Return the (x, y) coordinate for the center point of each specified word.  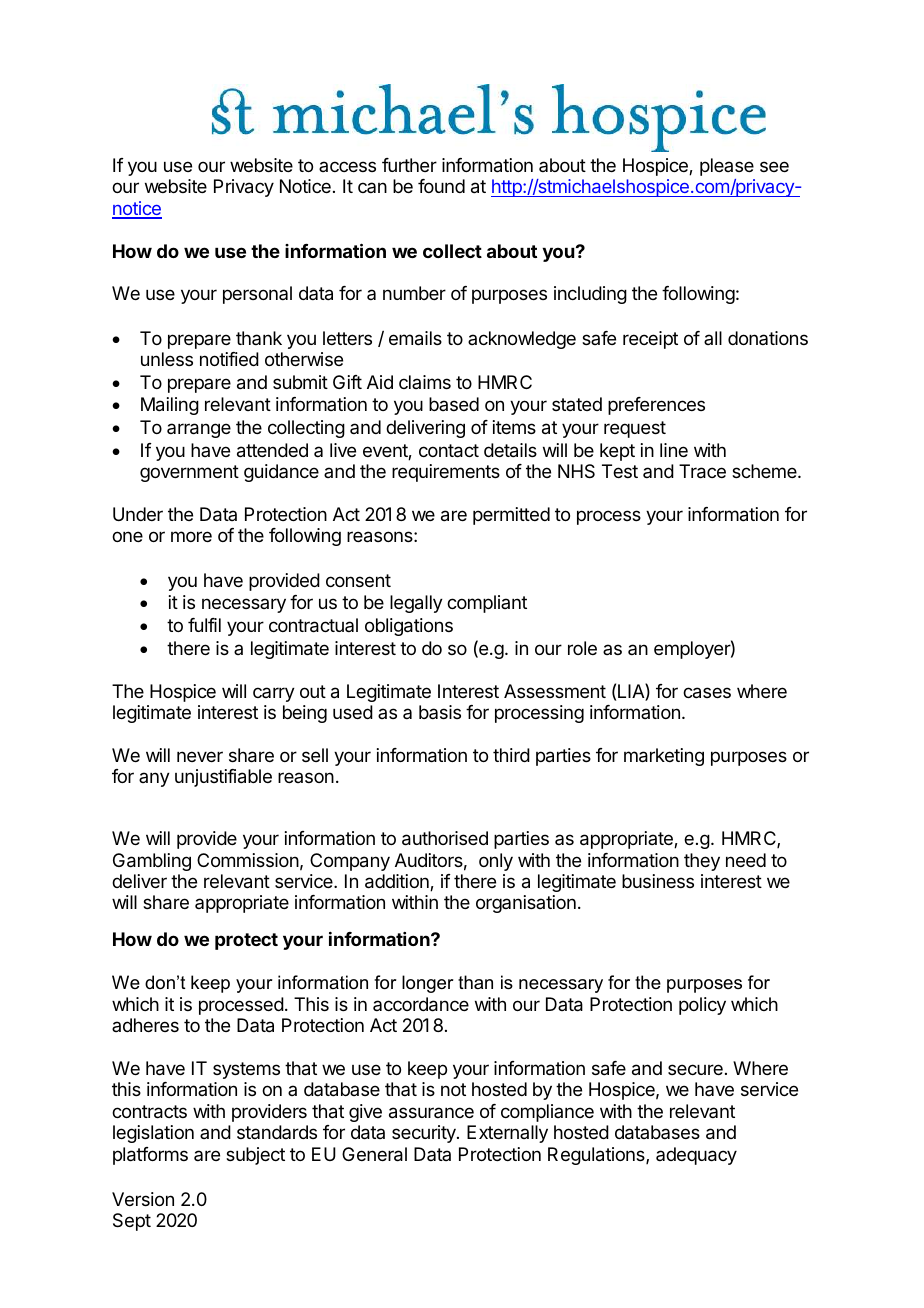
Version (143, 1199)
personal (257, 295)
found (441, 186)
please (727, 167)
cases (707, 693)
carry (274, 694)
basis (440, 712)
